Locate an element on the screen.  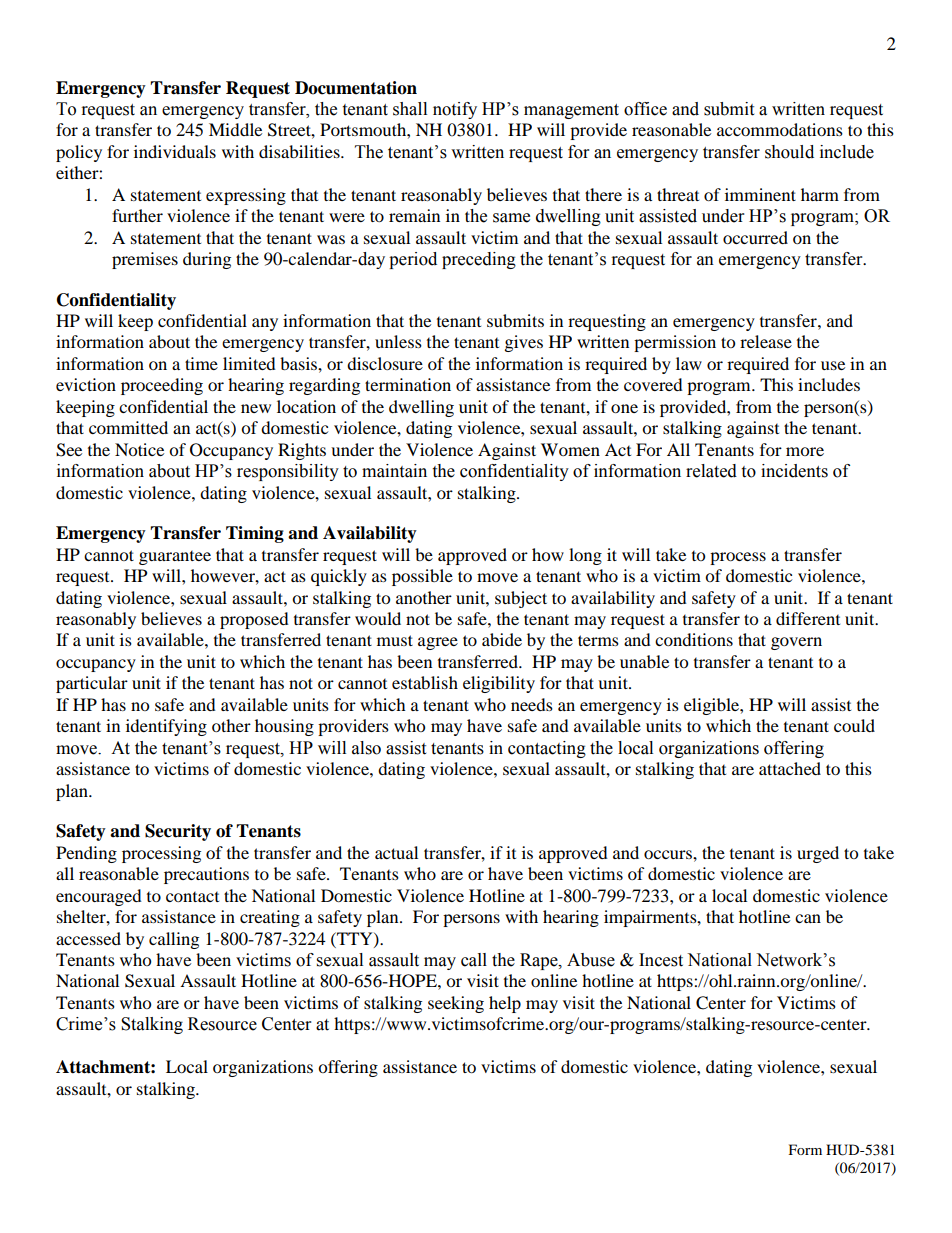
time is located at coordinates (201, 363).
